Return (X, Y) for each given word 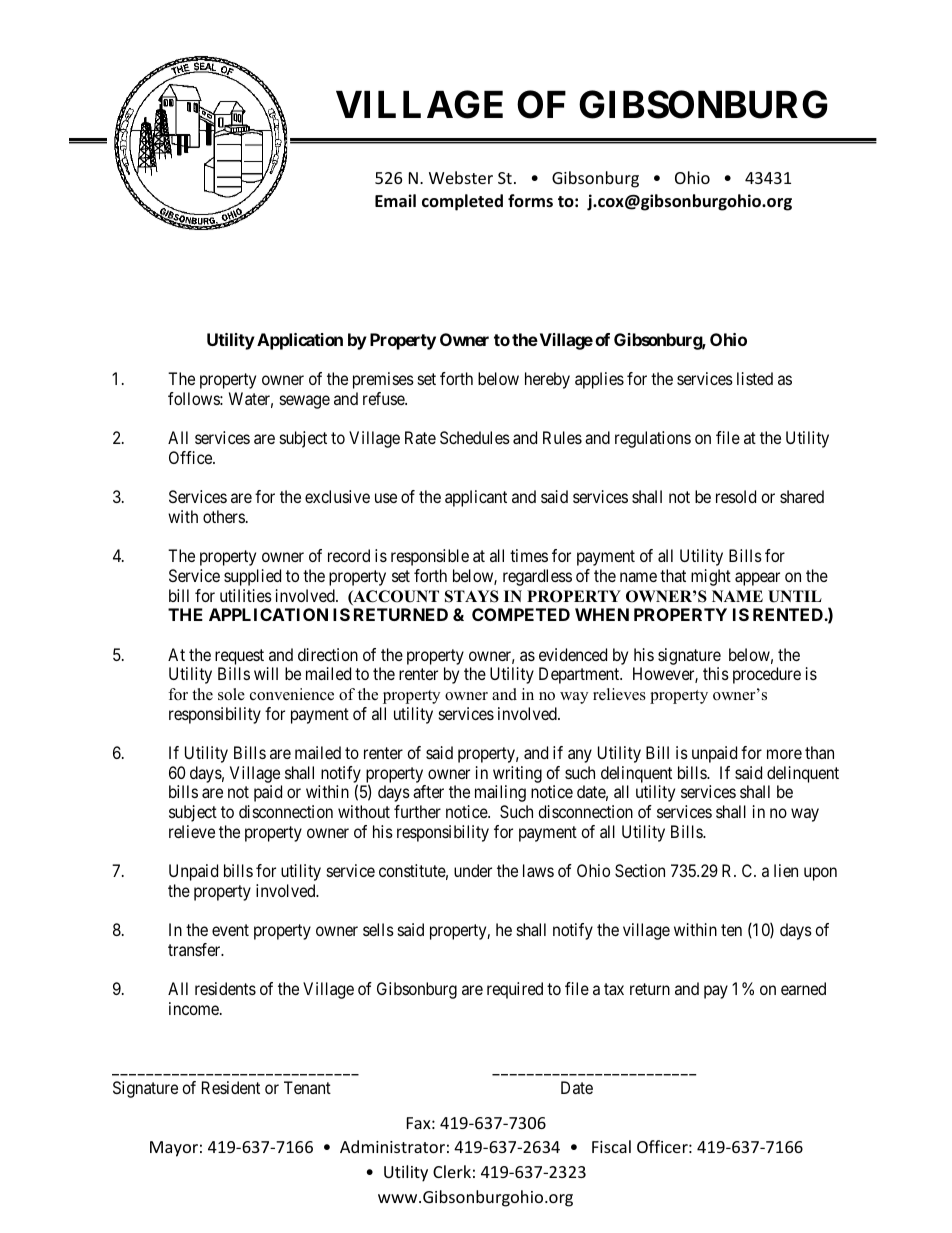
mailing (500, 793)
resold (736, 496)
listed (755, 378)
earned (803, 988)
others (224, 516)
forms (530, 200)
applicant (476, 498)
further (417, 811)
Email (395, 200)
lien (786, 870)
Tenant (307, 1087)
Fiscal (611, 1146)
